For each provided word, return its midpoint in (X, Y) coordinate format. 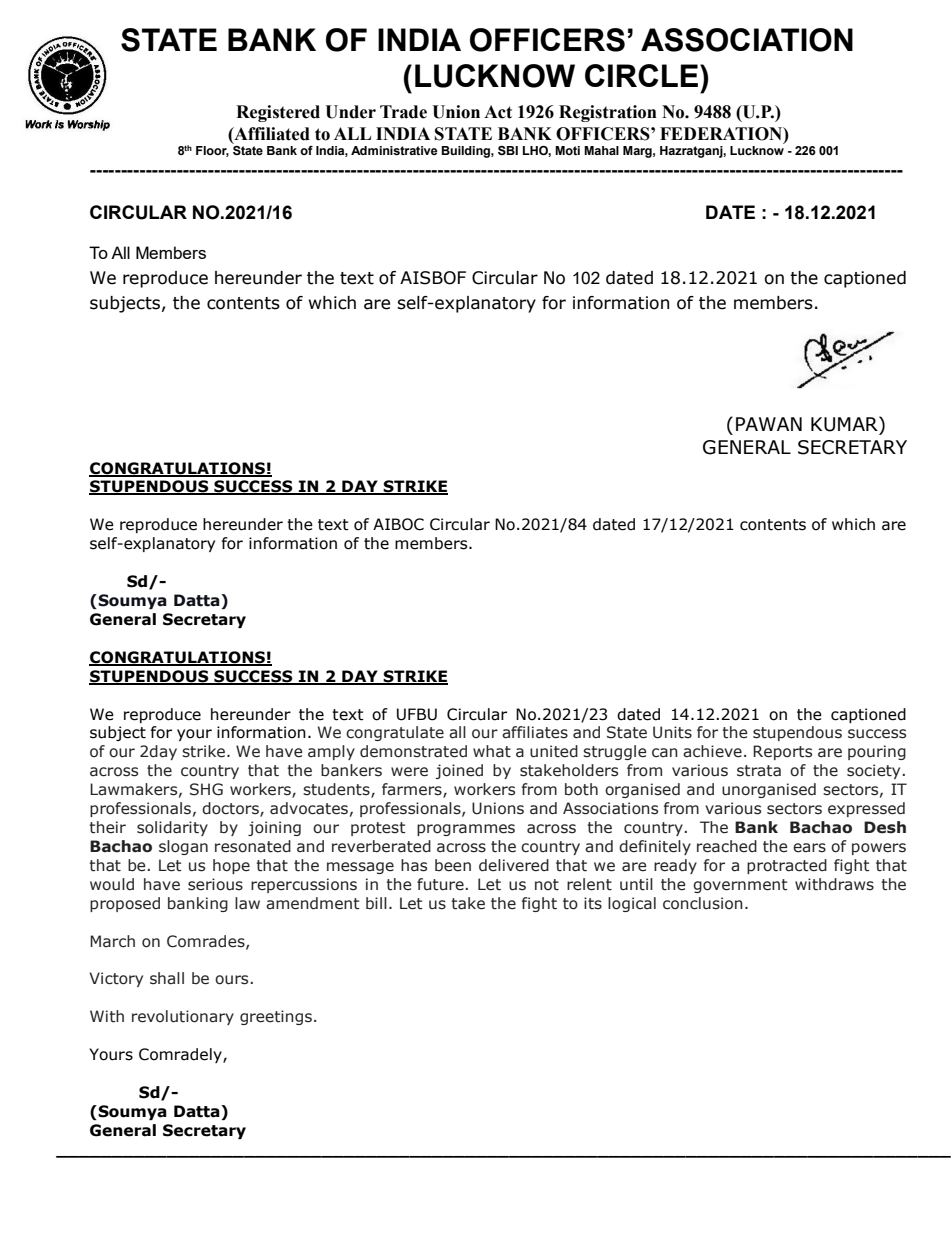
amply (331, 752)
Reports (782, 752)
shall (167, 978)
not (547, 885)
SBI (508, 150)
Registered (278, 113)
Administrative (394, 150)
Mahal (601, 150)
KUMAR (845, 424)
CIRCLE (641, 75)
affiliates (535, 732)
